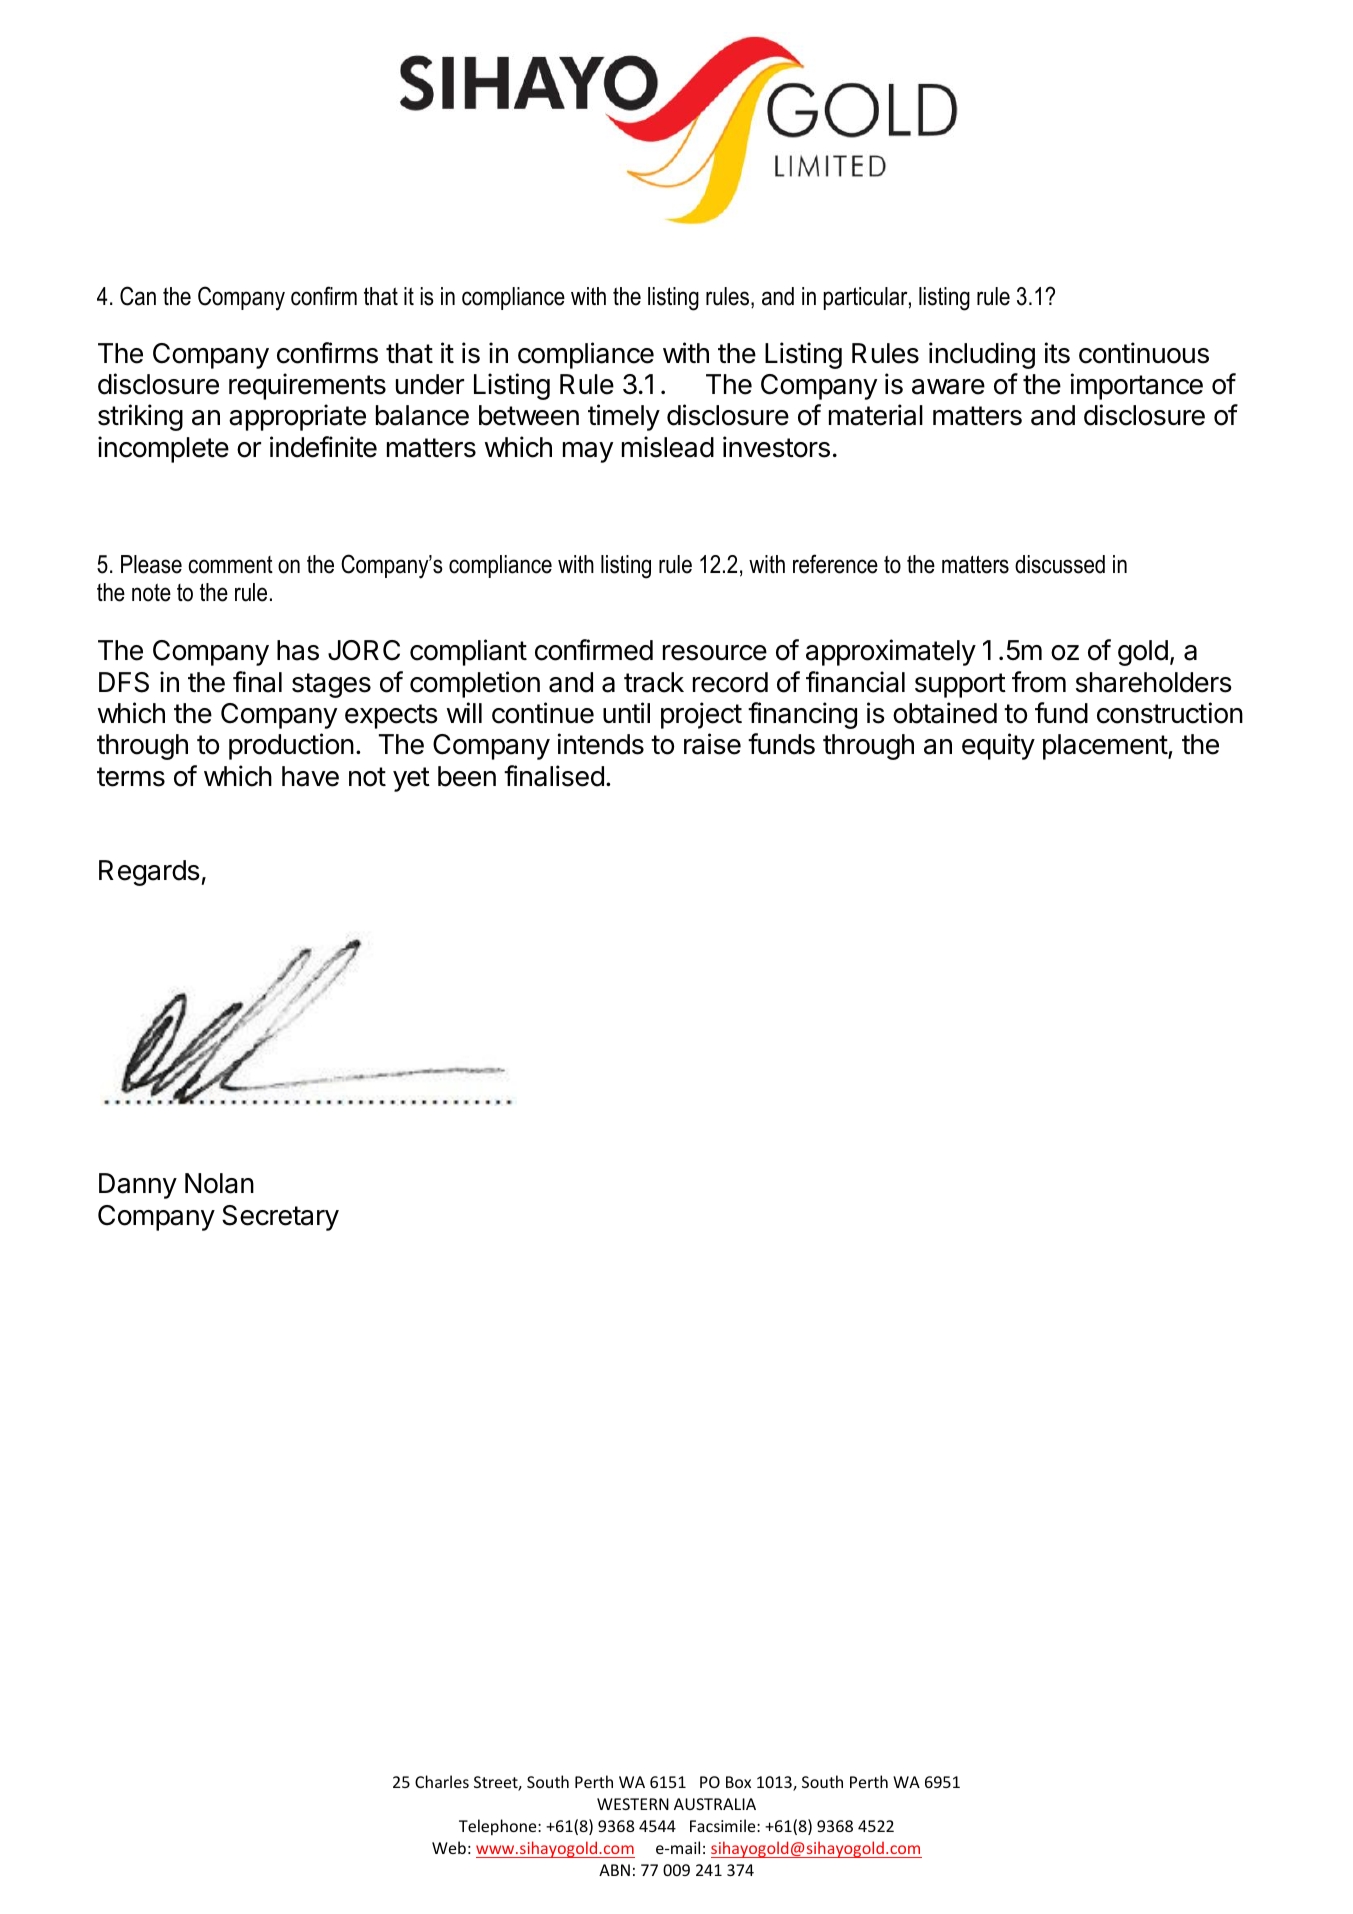 The height and width of the document is (1914, 1353). I want to click on Charles, so click(442, 1781).
